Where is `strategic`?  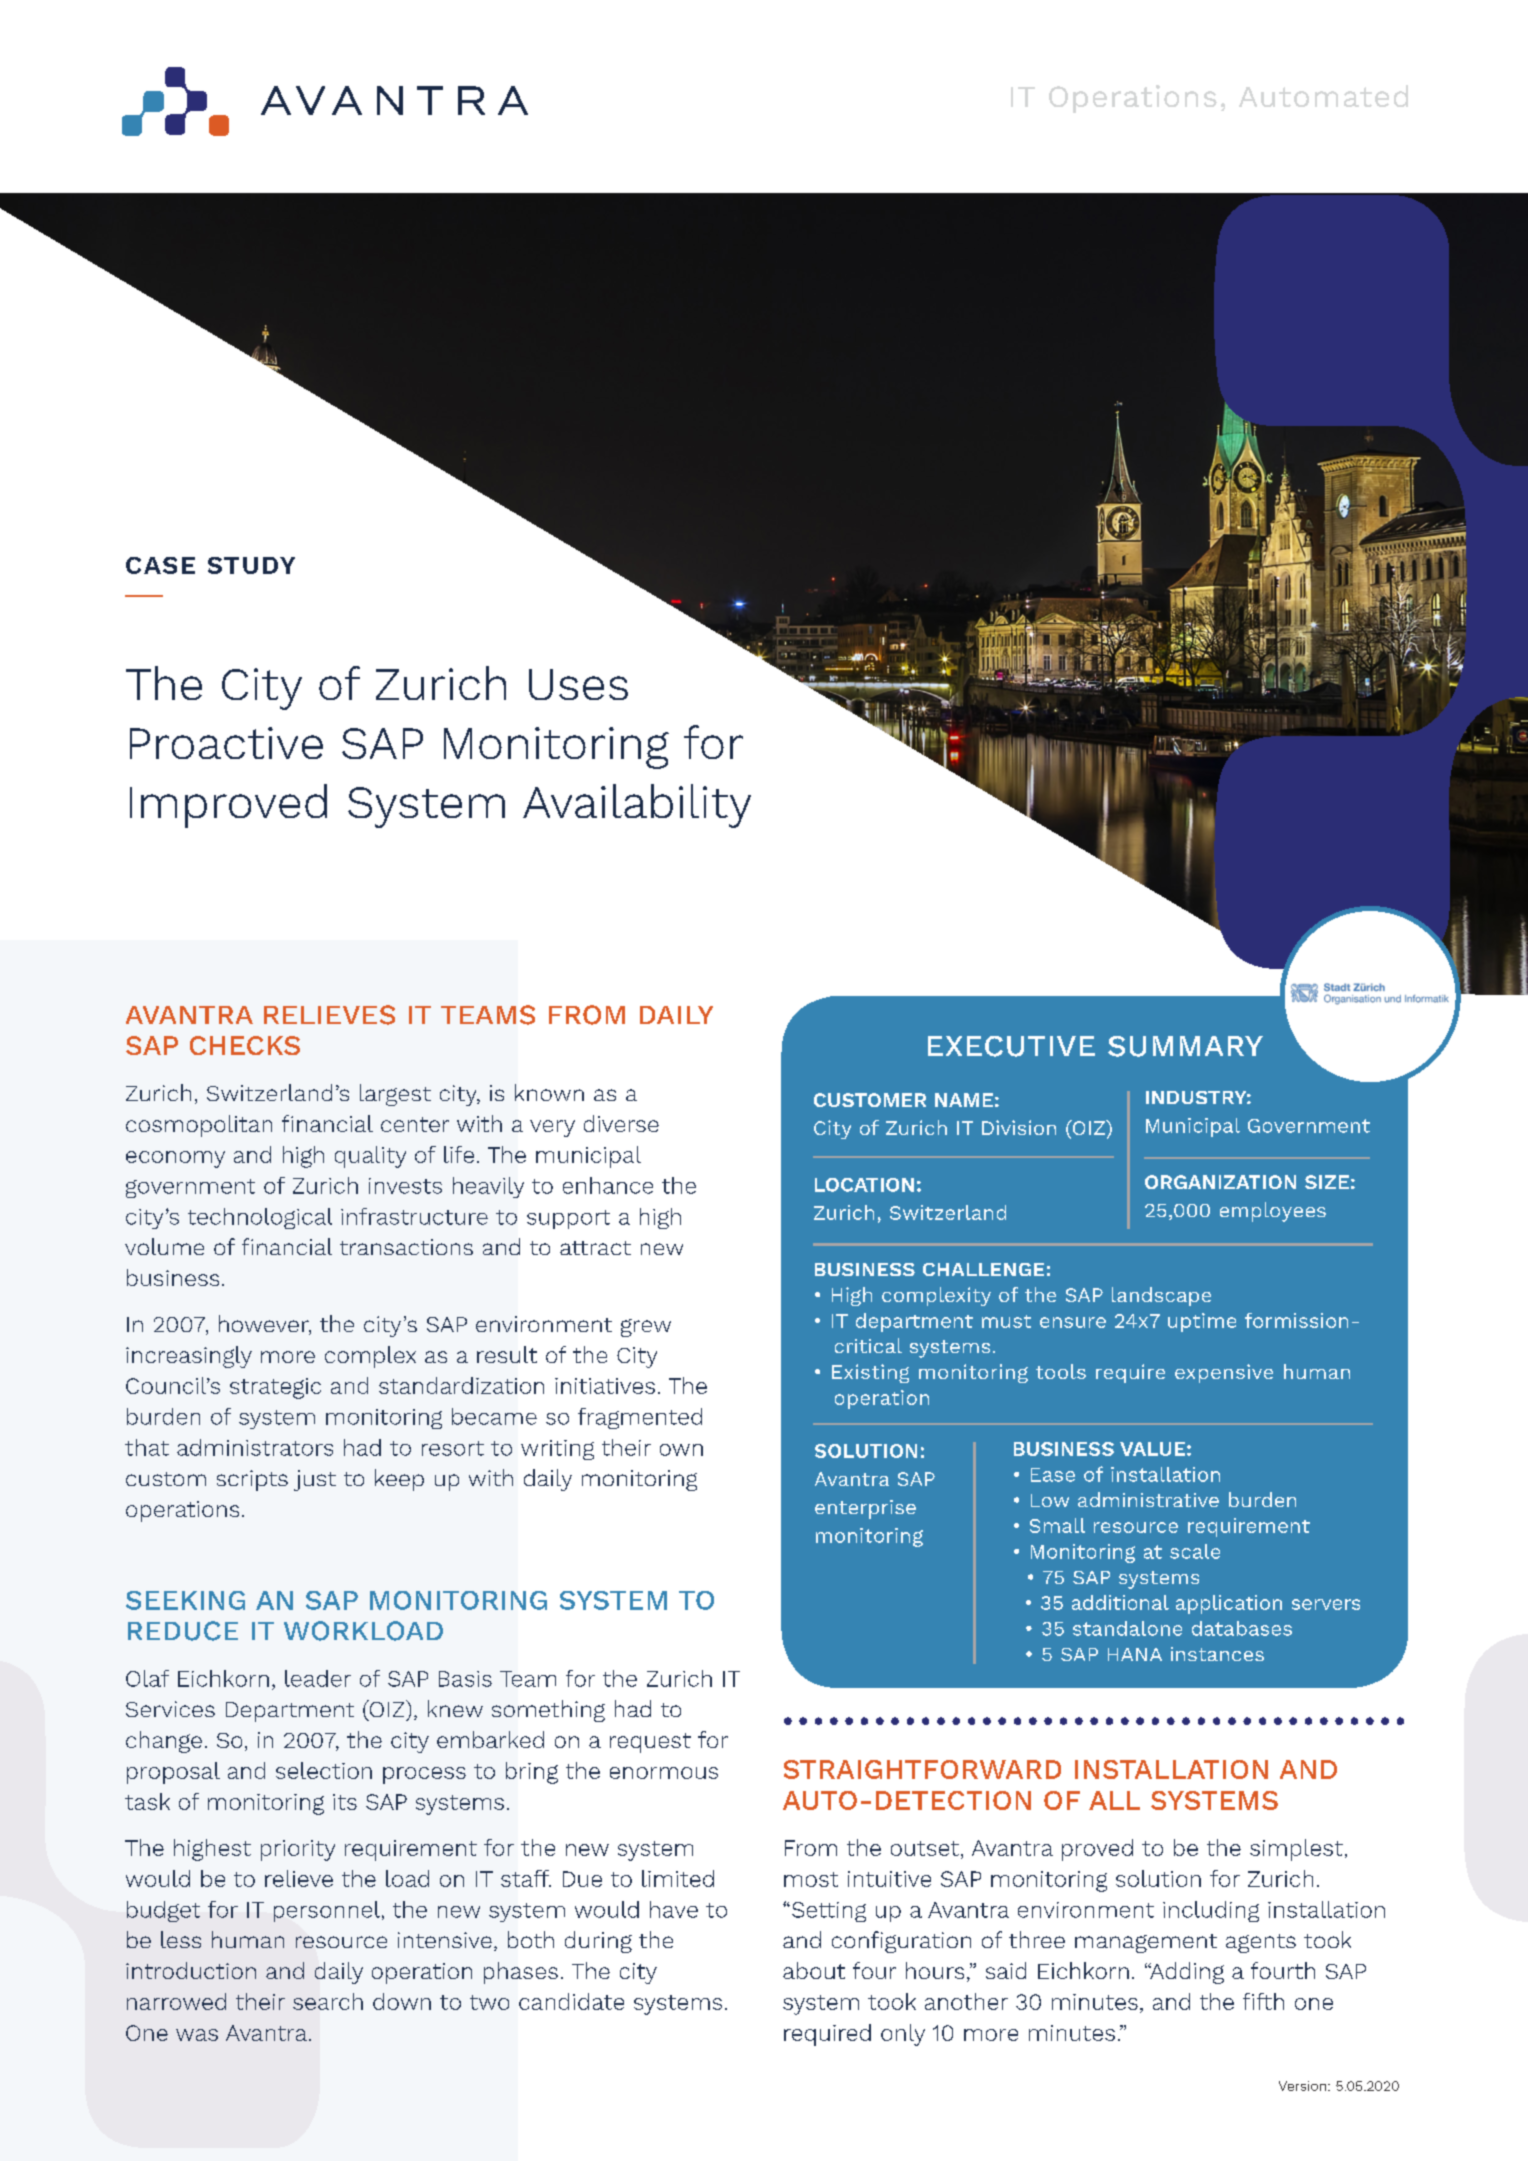 strategic is located at coordinates (275, 1388).
